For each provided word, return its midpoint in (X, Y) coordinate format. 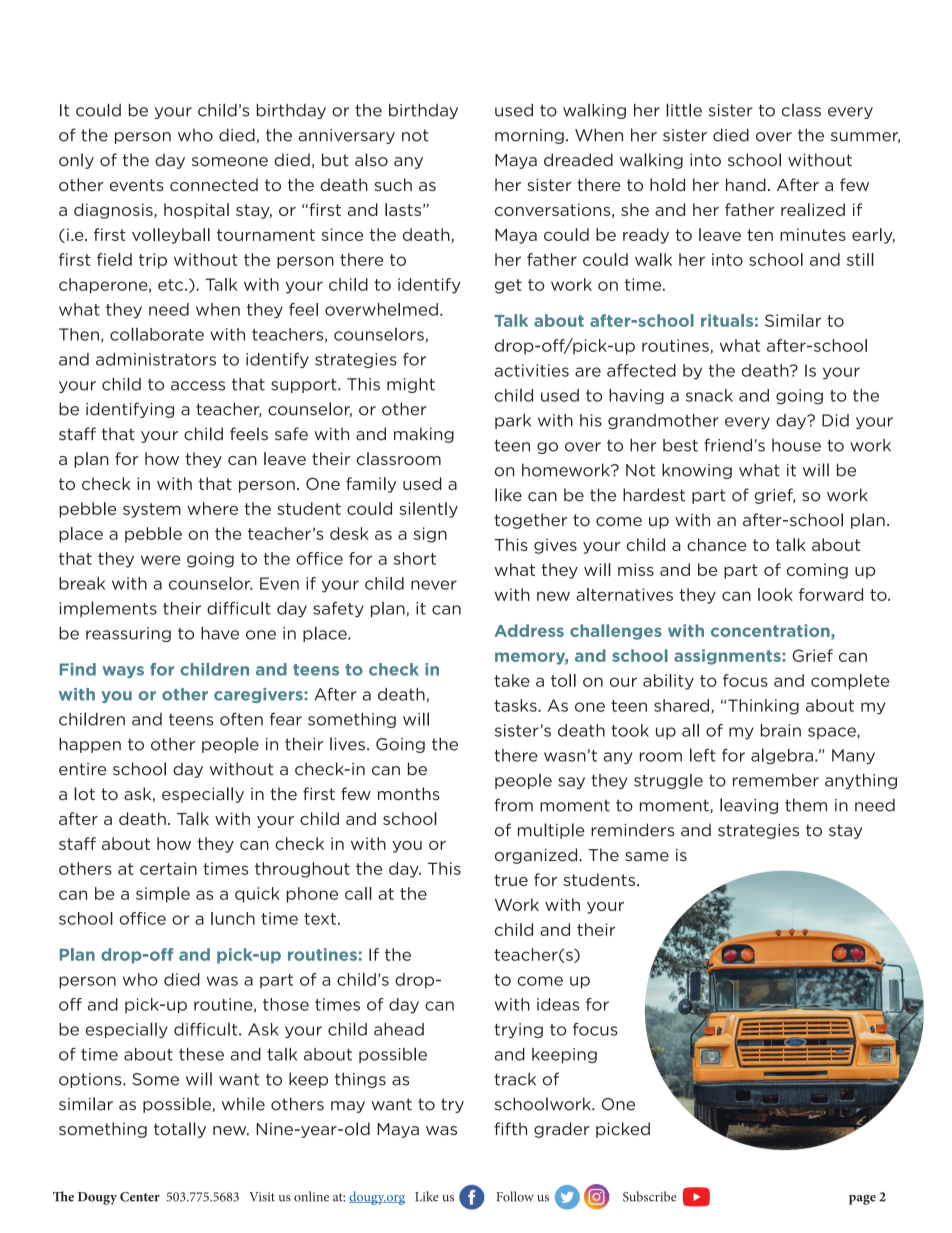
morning (529, 136)
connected (214, 184)
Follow (515, 1196)
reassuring (128, 634)
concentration (771, 632)
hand (746, 184)
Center (140, 1197)
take (512, 680)
